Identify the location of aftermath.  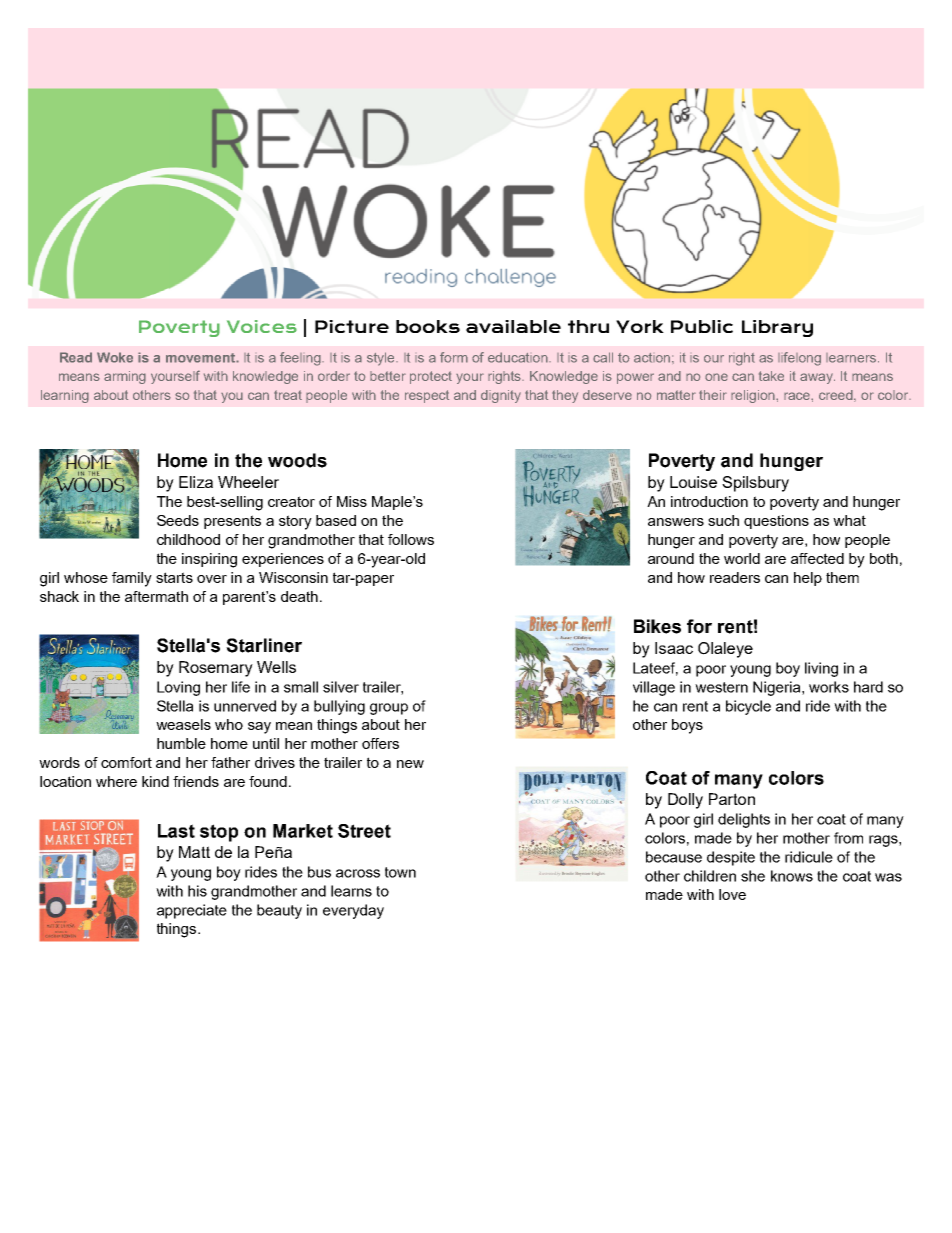
(156, 596).
